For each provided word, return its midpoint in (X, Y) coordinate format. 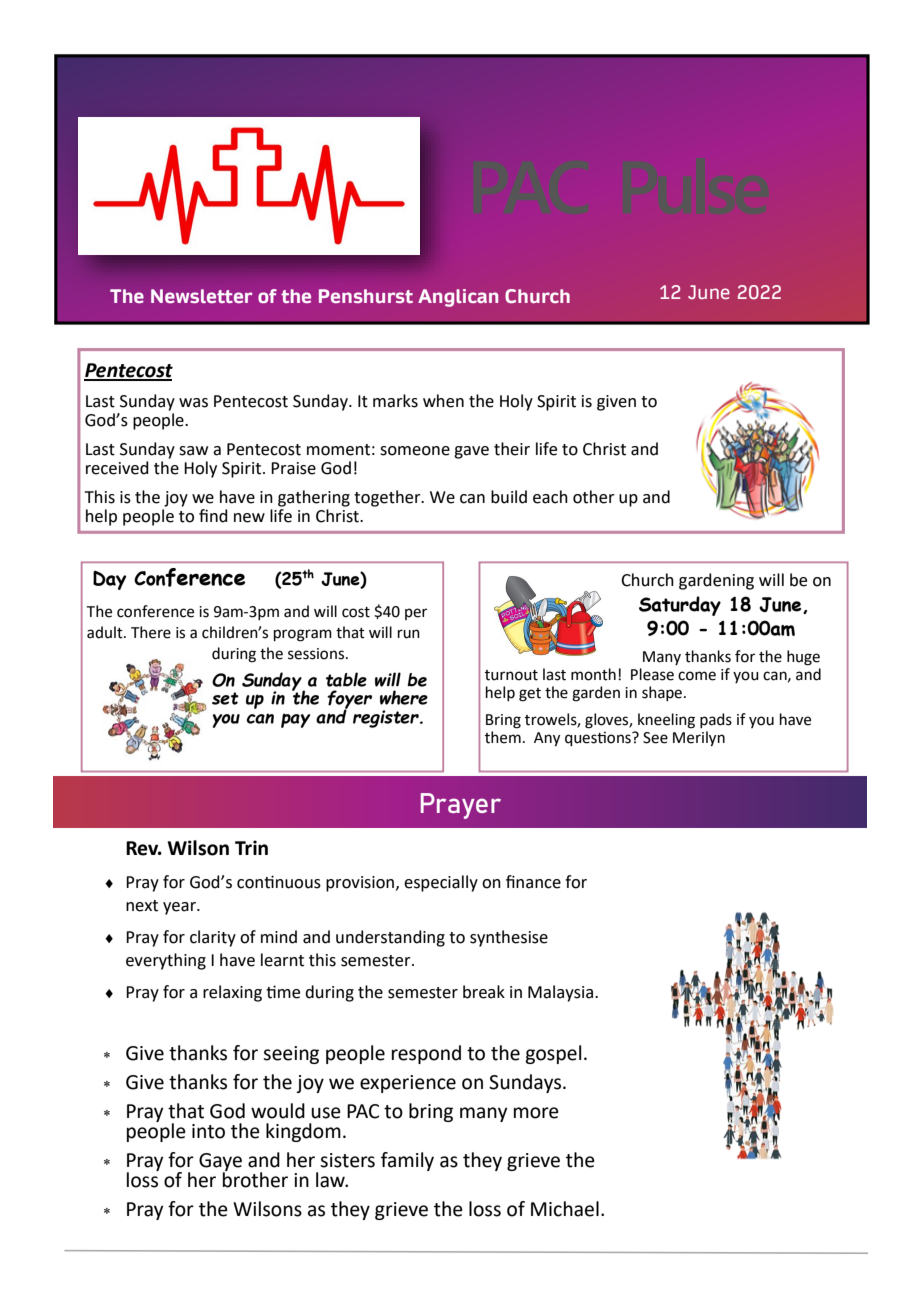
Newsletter (202, 296)
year (180, 908)
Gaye (220, 1163)
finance (533, 882)
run (409, 634)
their (512, 449)
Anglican (458, 298)
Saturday (680, 606)
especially (441, 883)
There (151, 632)
